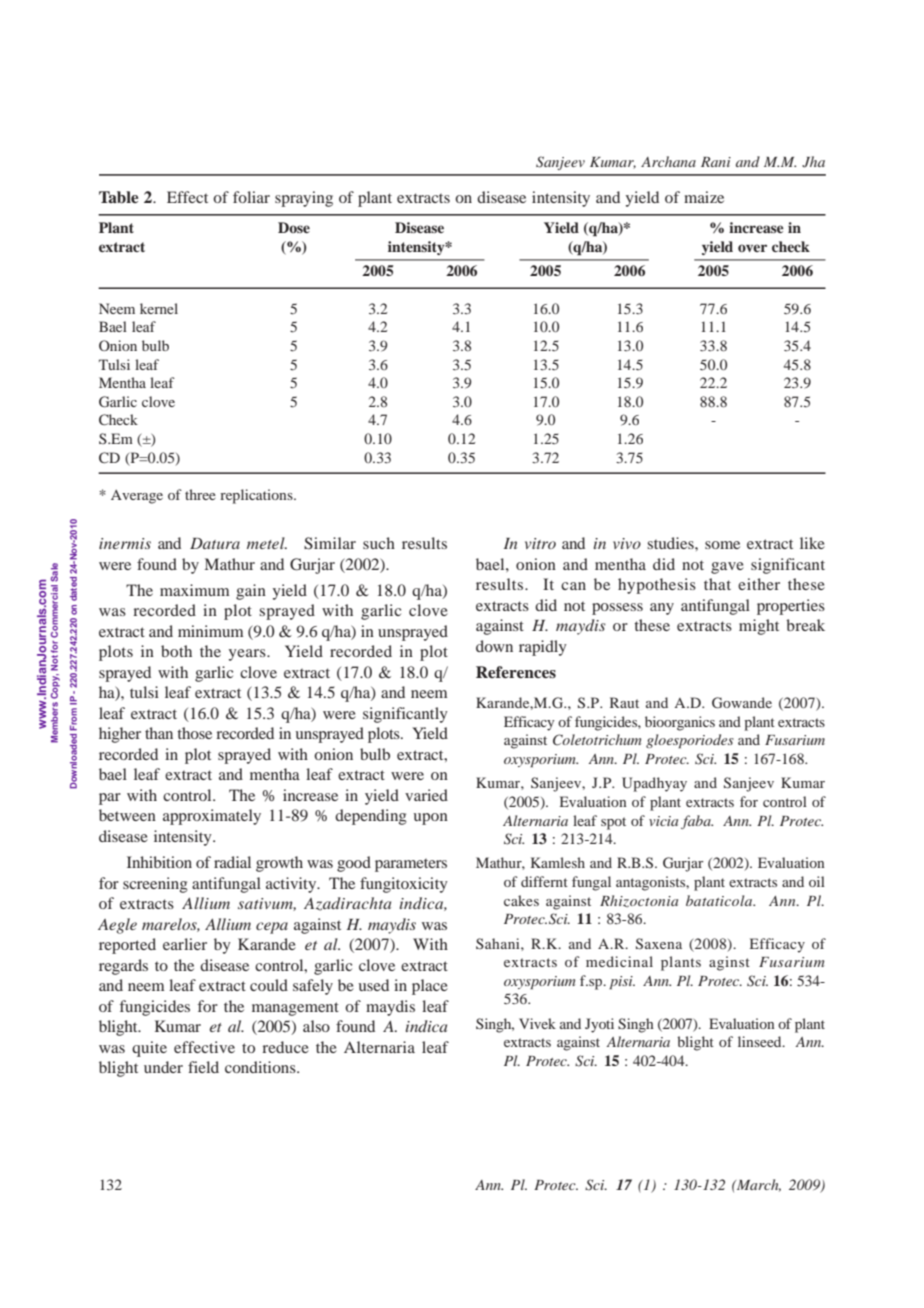  What do you see at coordinates (722, 545) in the image?
I see `some` at bounding box center [722, 545].
